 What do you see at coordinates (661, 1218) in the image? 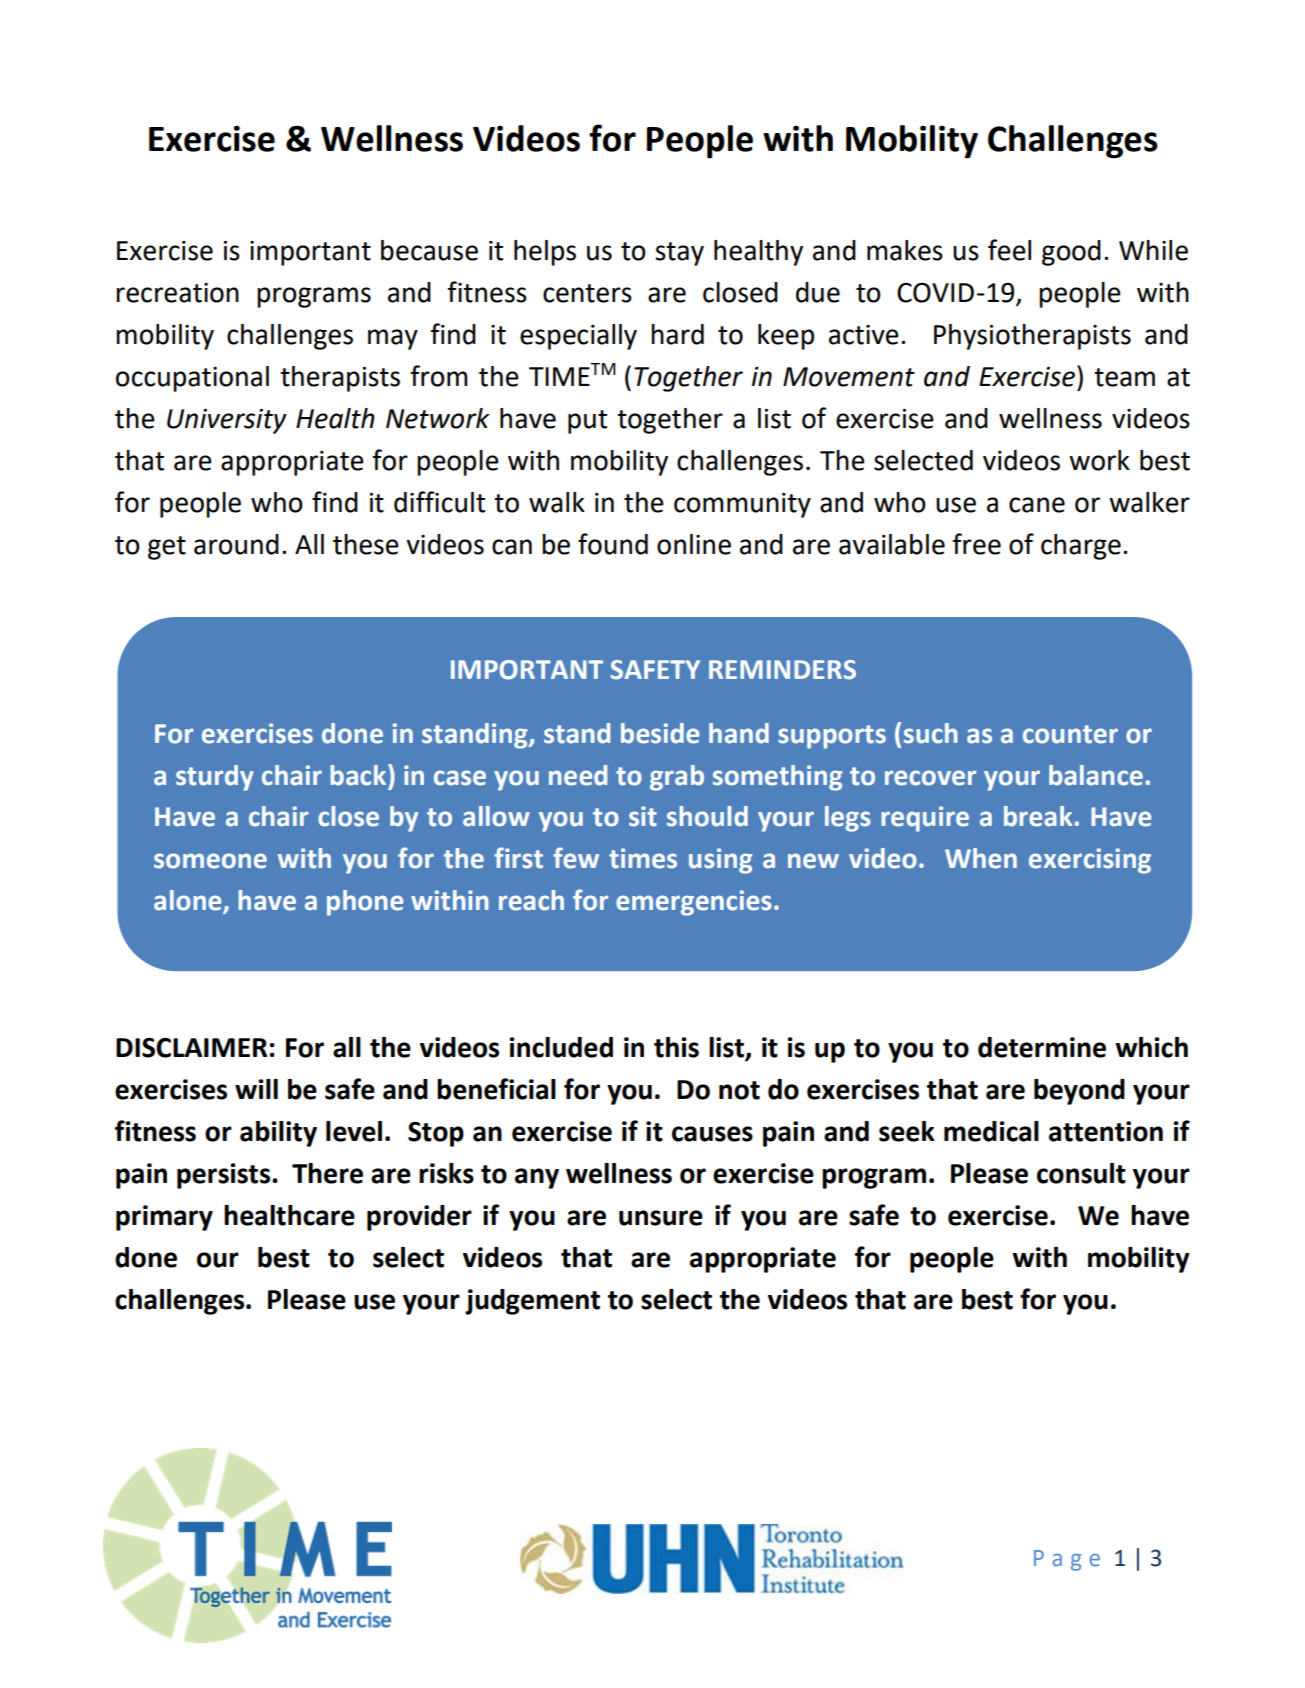
I see `unsure` at bounding box center [661, 1218].
